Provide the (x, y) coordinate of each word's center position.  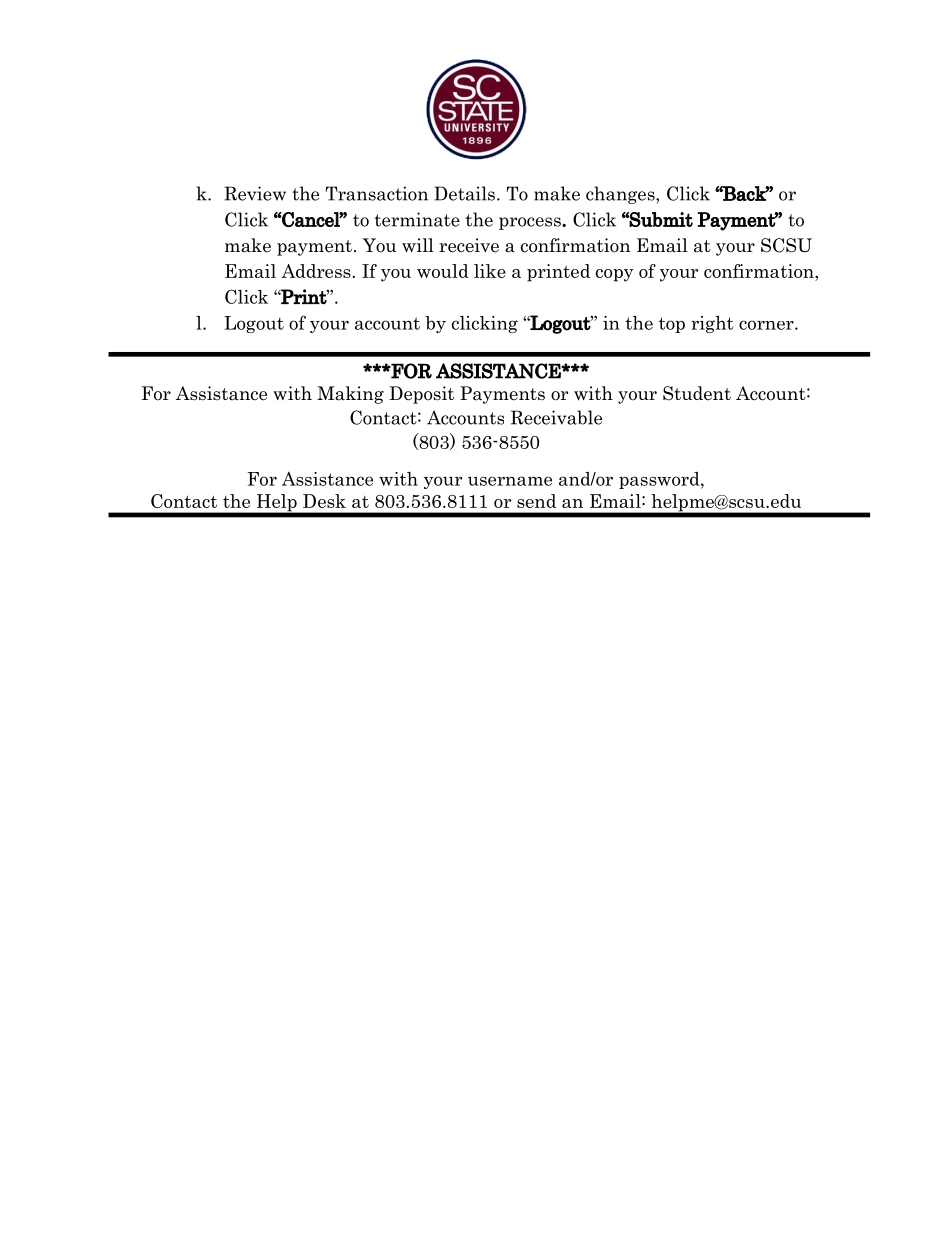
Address (316, 271)
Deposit (421, 395)
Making (350, 395)
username (510, 481)
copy (615, 275)
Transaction (377, 193)
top (672, 325)
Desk (324, 501)
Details (464, 193)
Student (697, 393)
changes (621, 195)
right (712, 324)
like (490, 271)
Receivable (556, 417)
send (536, 501)
